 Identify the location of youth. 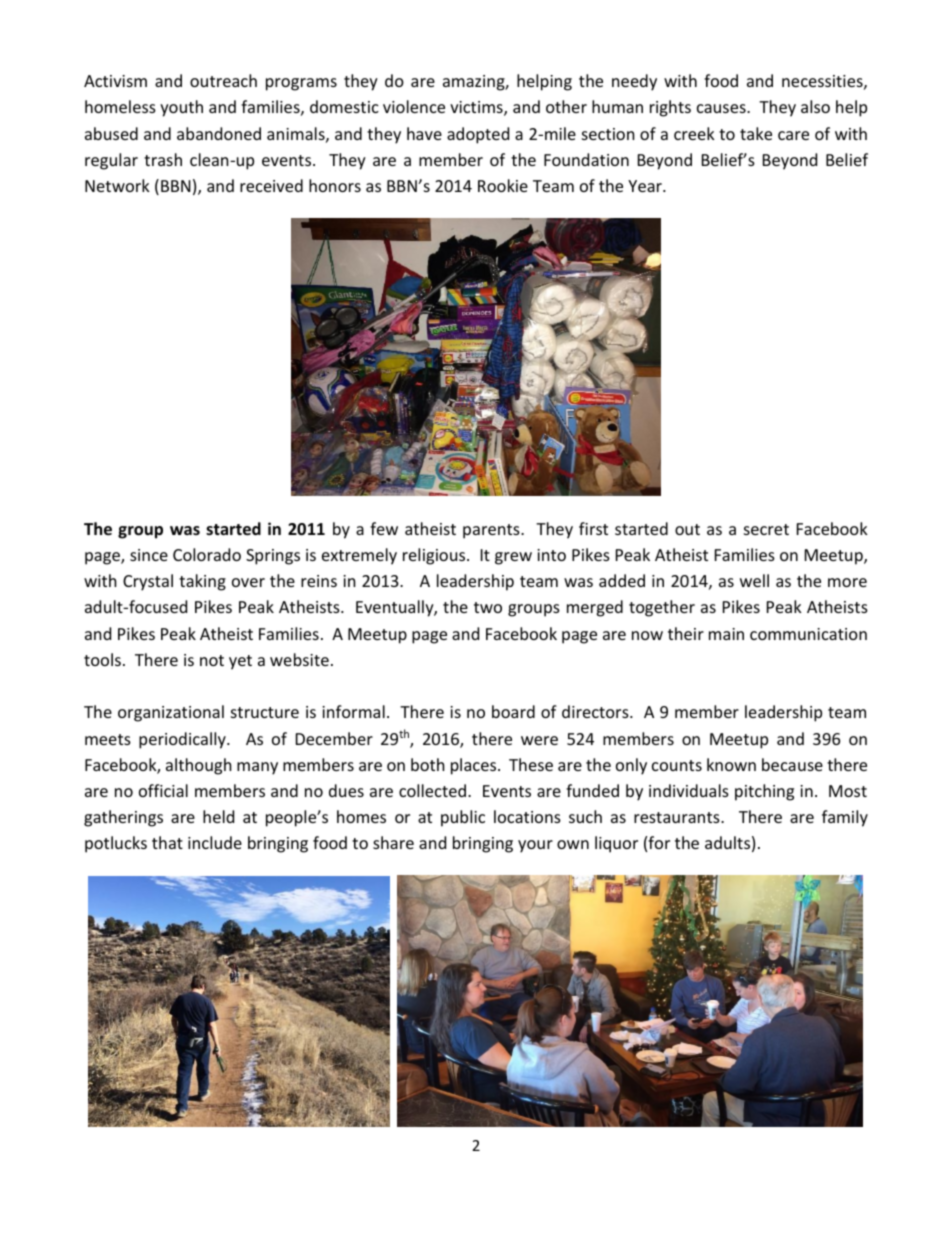
(181, 108).
